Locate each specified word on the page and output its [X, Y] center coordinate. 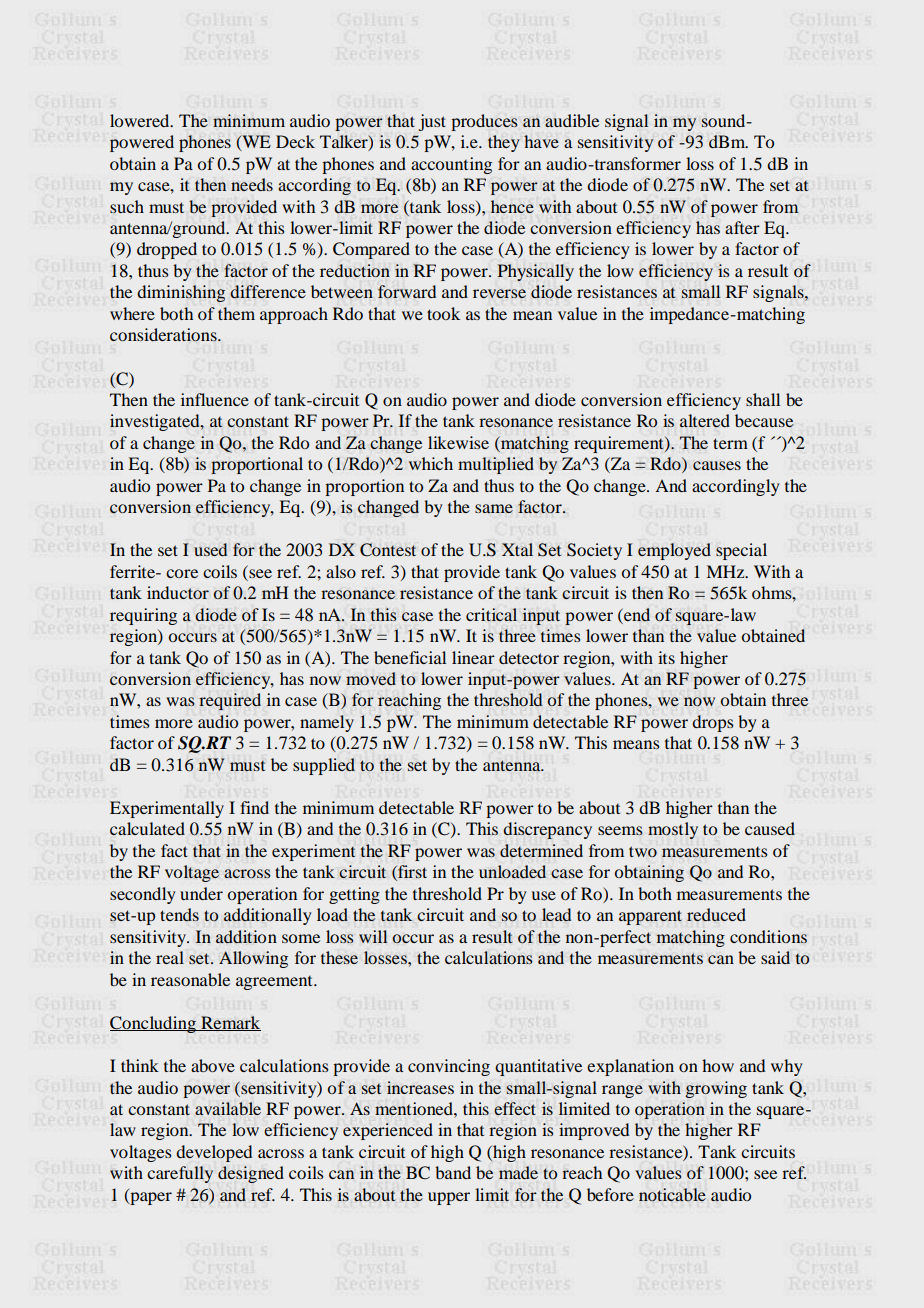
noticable [672, 1195]
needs [252, 184]
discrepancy [547, 830]
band [453, 1172]
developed [214, 1153]
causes [717, 465]
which [431, 463]
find [254, 807]
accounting [451, 165]
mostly [673, 830]
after [742, 227]
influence [215, 399]
